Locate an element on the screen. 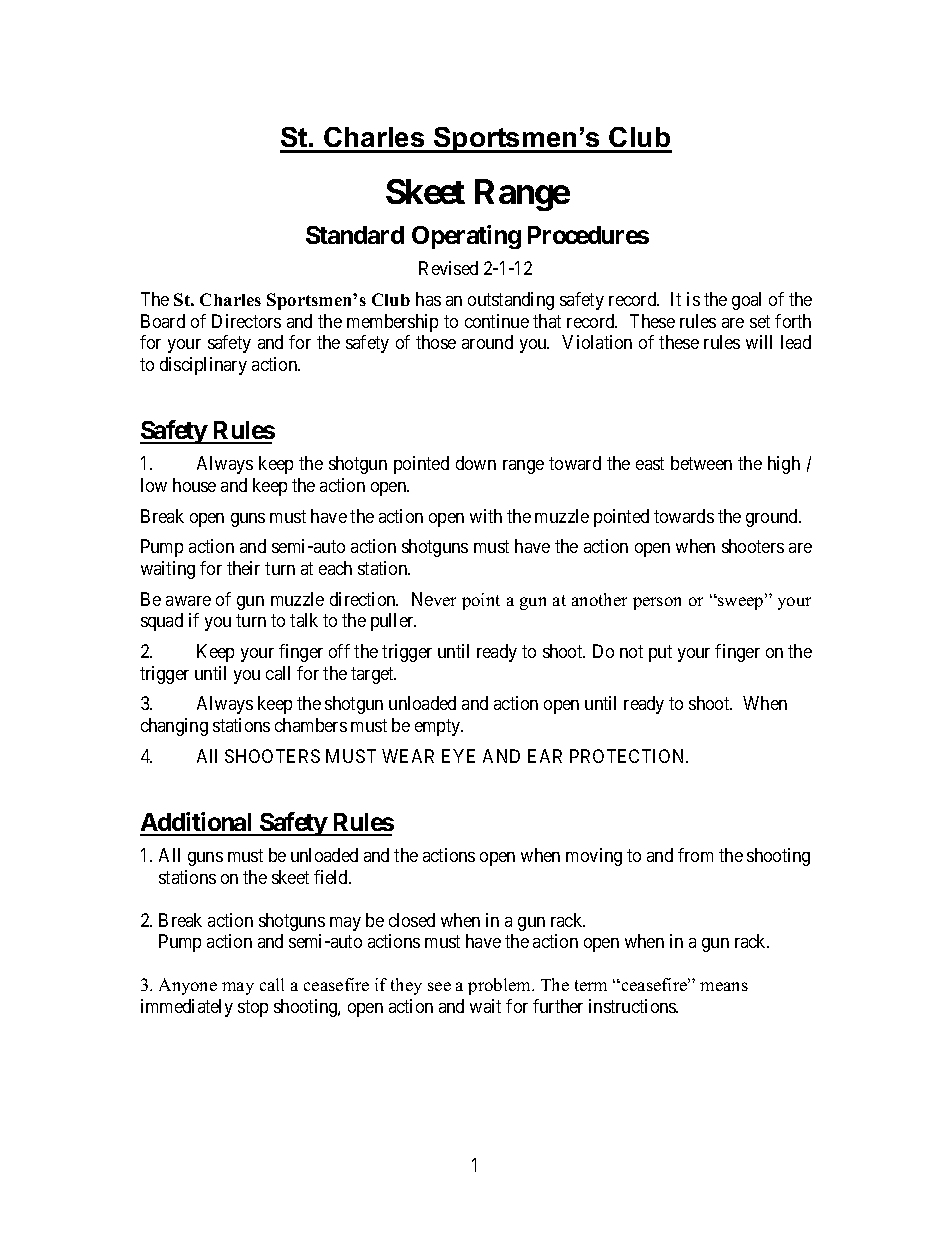  goal is located at coordinates (746, 301).
